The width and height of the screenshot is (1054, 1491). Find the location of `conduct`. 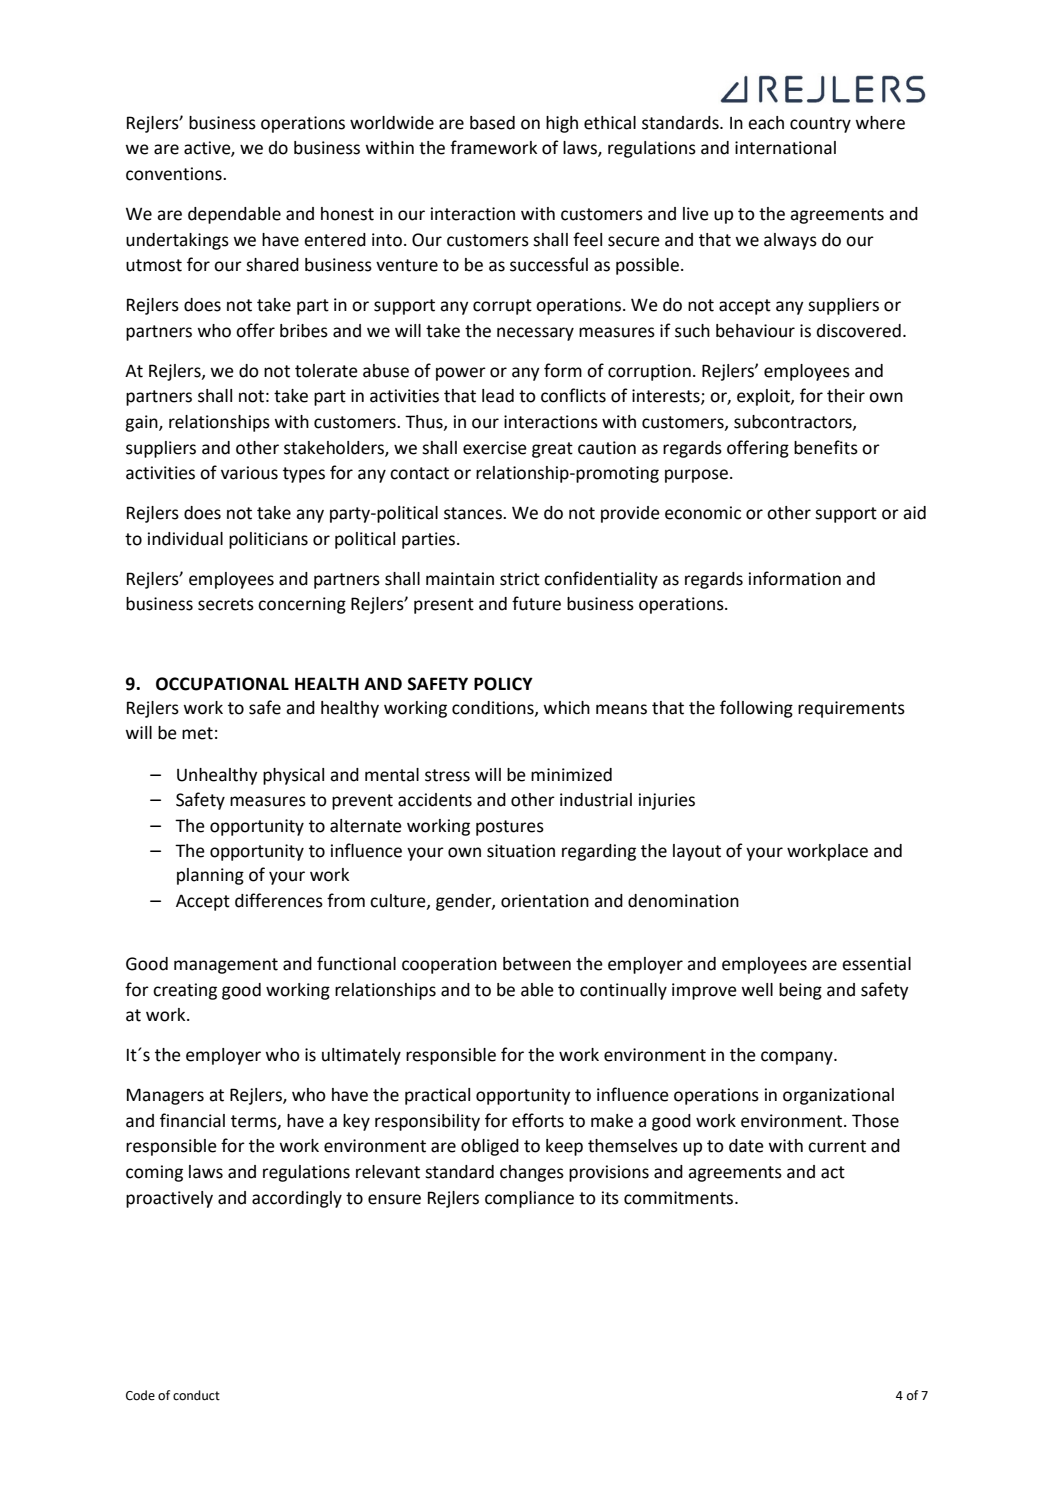

conduct is located at coordinates (196, 1395).
